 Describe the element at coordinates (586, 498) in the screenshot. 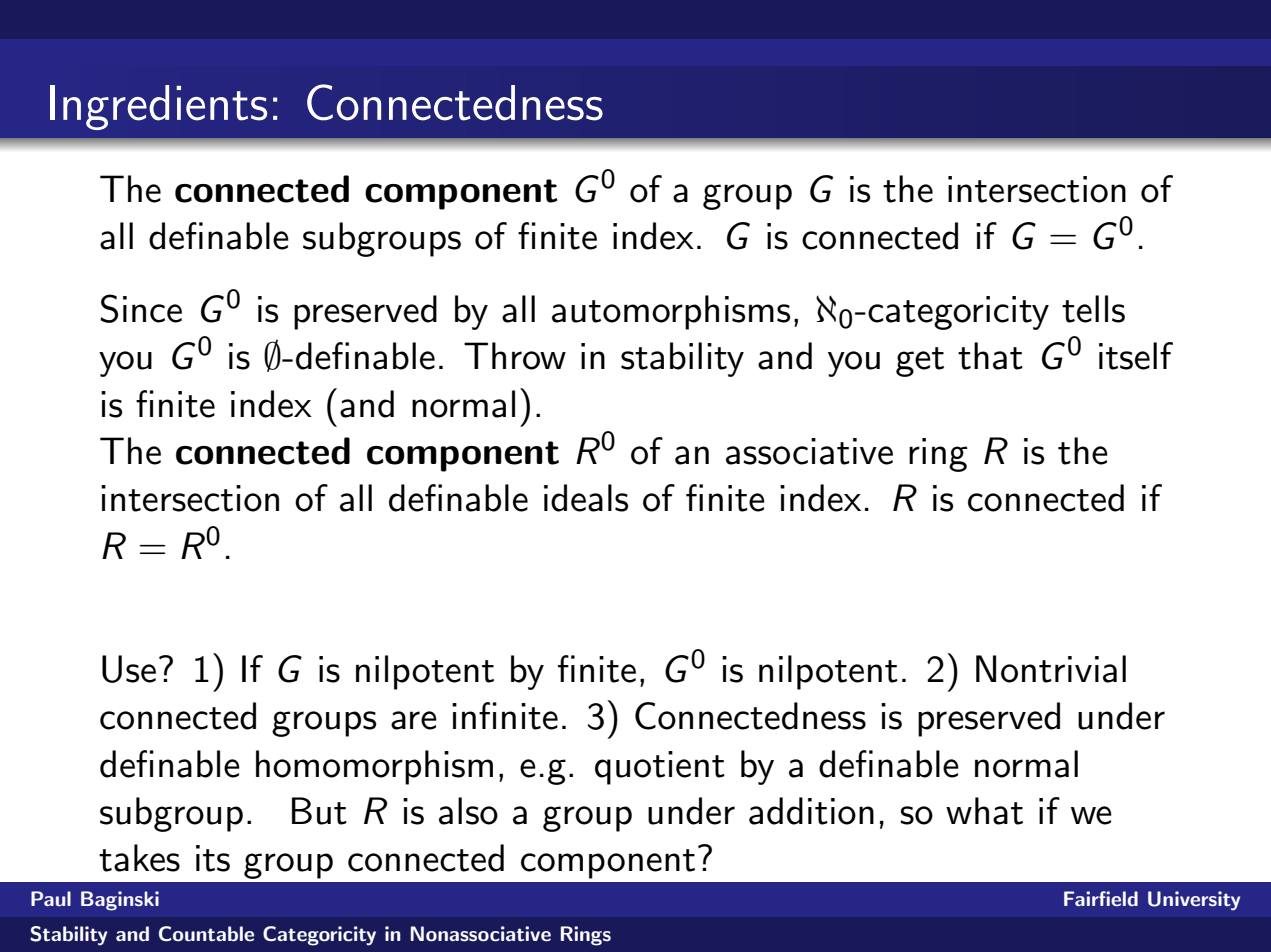

I see `ideals` at that location.
